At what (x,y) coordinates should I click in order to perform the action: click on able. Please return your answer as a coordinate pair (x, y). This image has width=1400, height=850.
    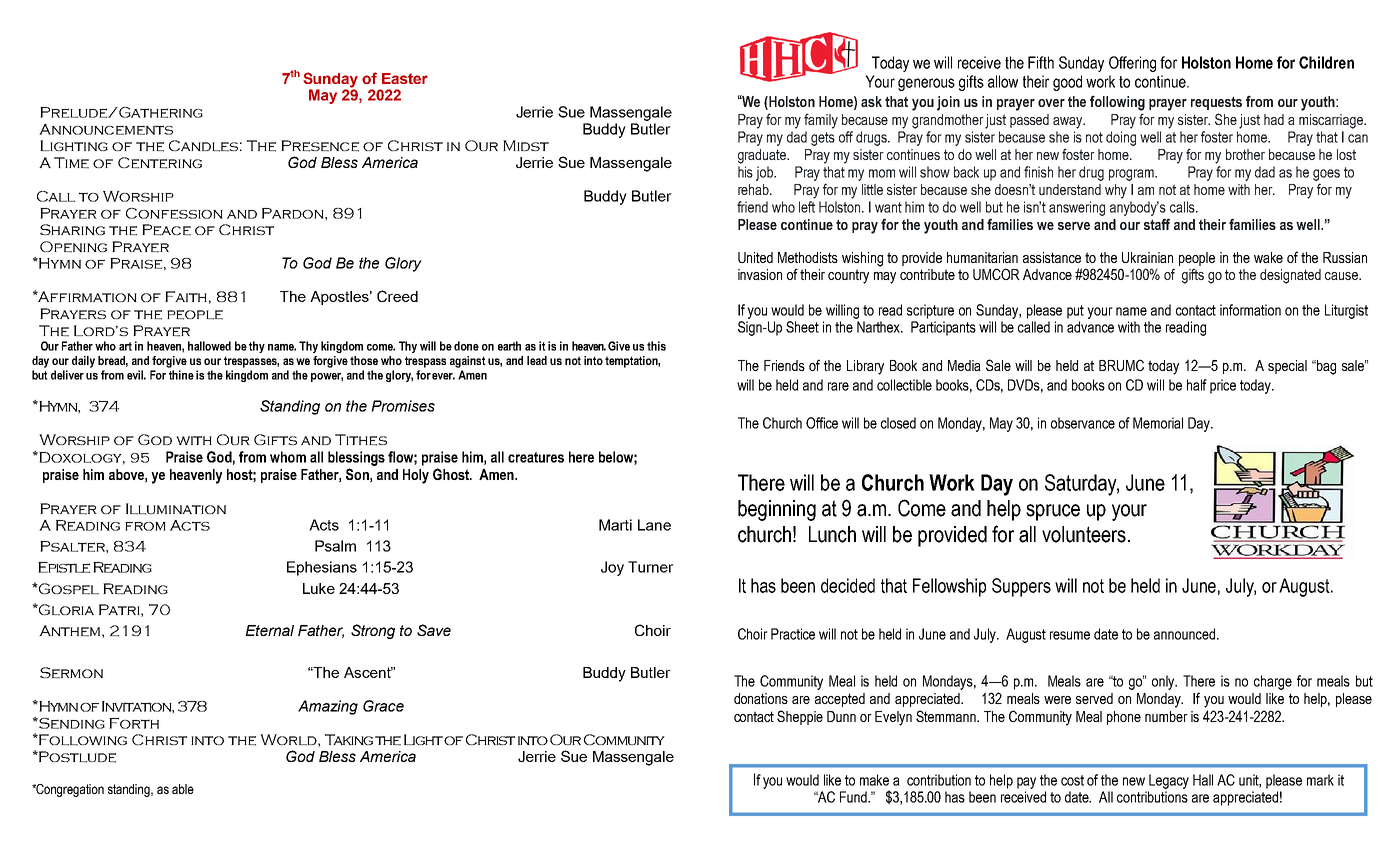
    Looking at the image, I should click on (183, 789).
